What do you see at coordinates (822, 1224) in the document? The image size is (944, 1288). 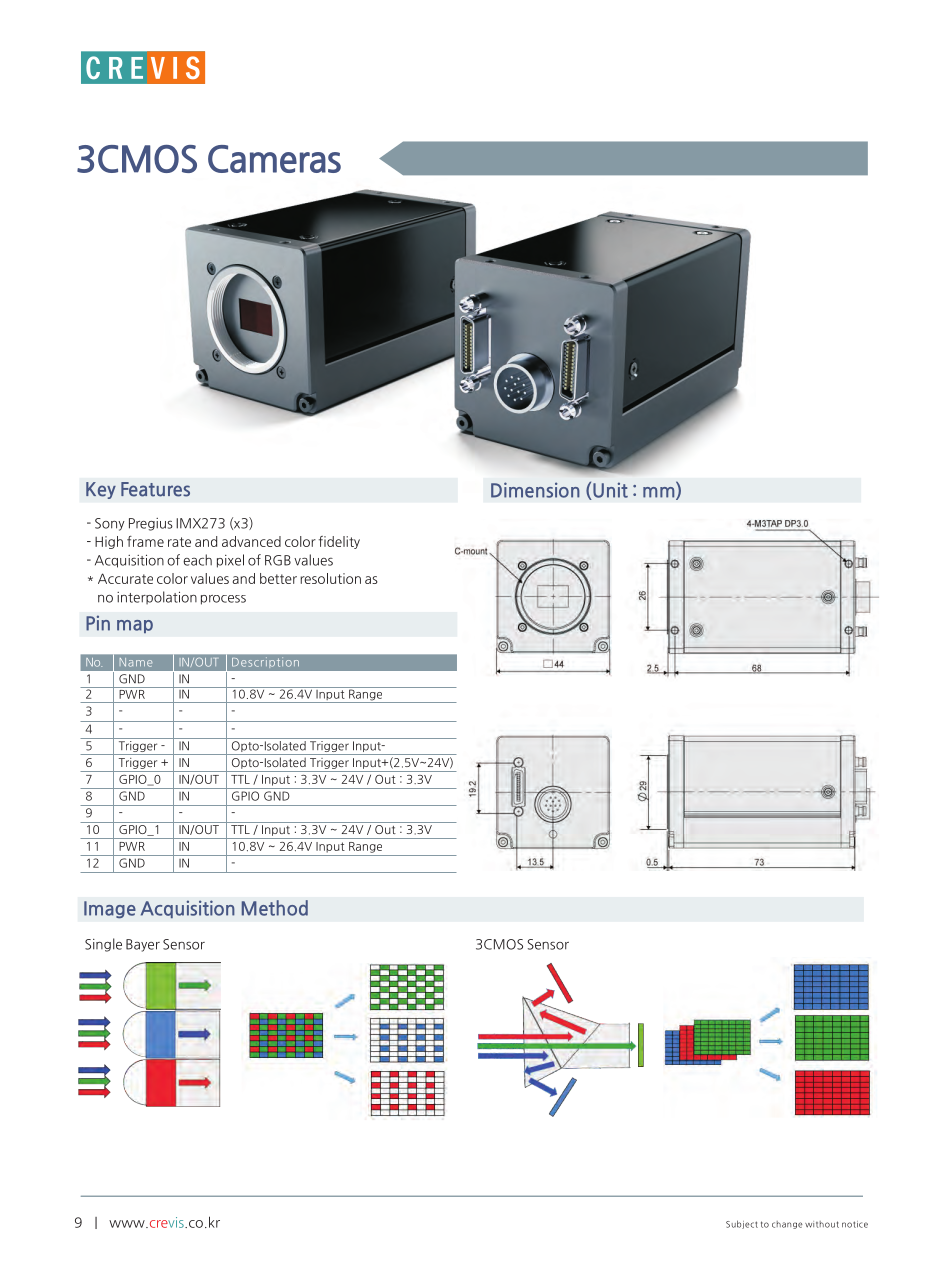 I see `without` at bounding box center [822, 1224].
